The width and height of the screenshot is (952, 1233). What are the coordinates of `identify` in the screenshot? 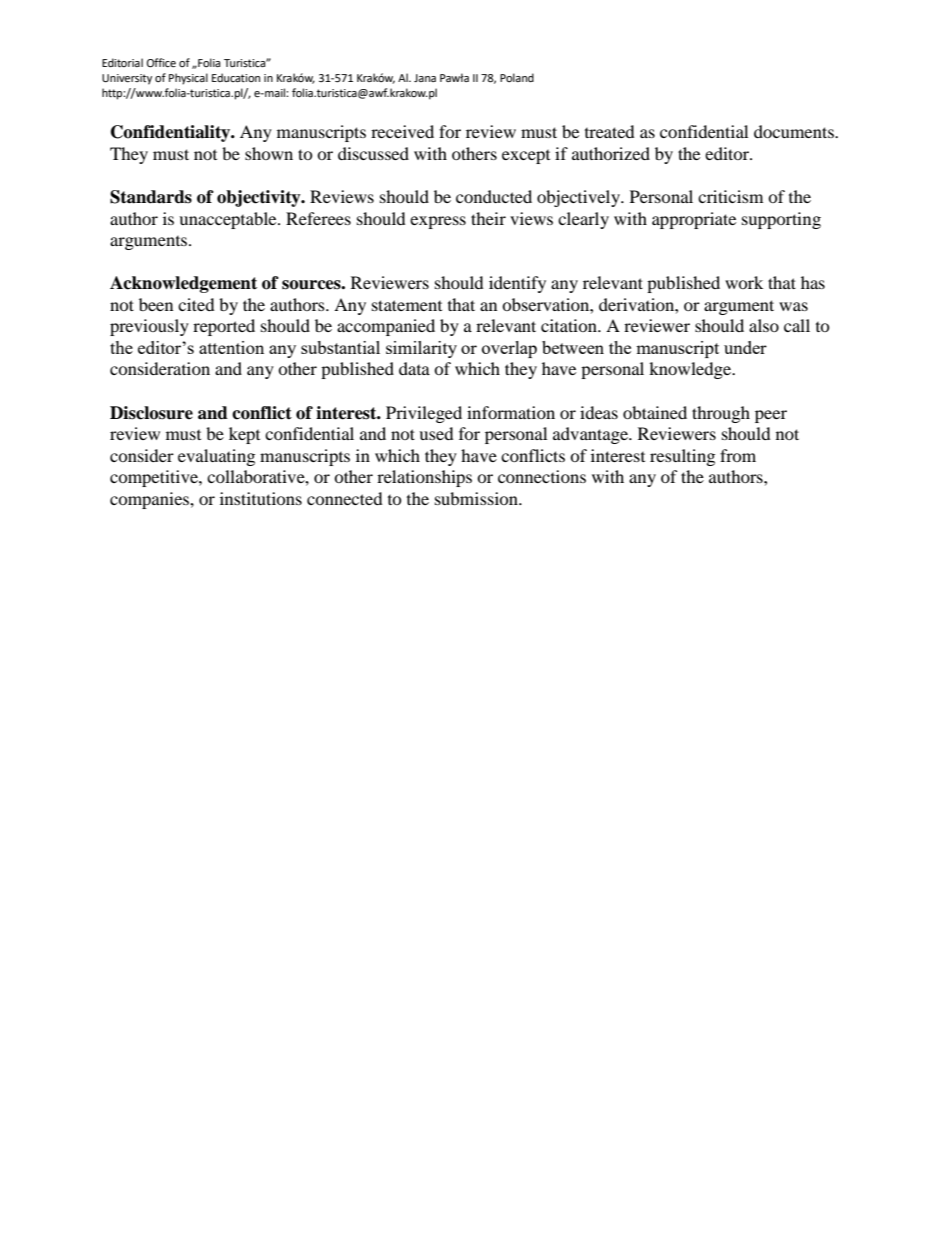 It's located at (517, 284).
